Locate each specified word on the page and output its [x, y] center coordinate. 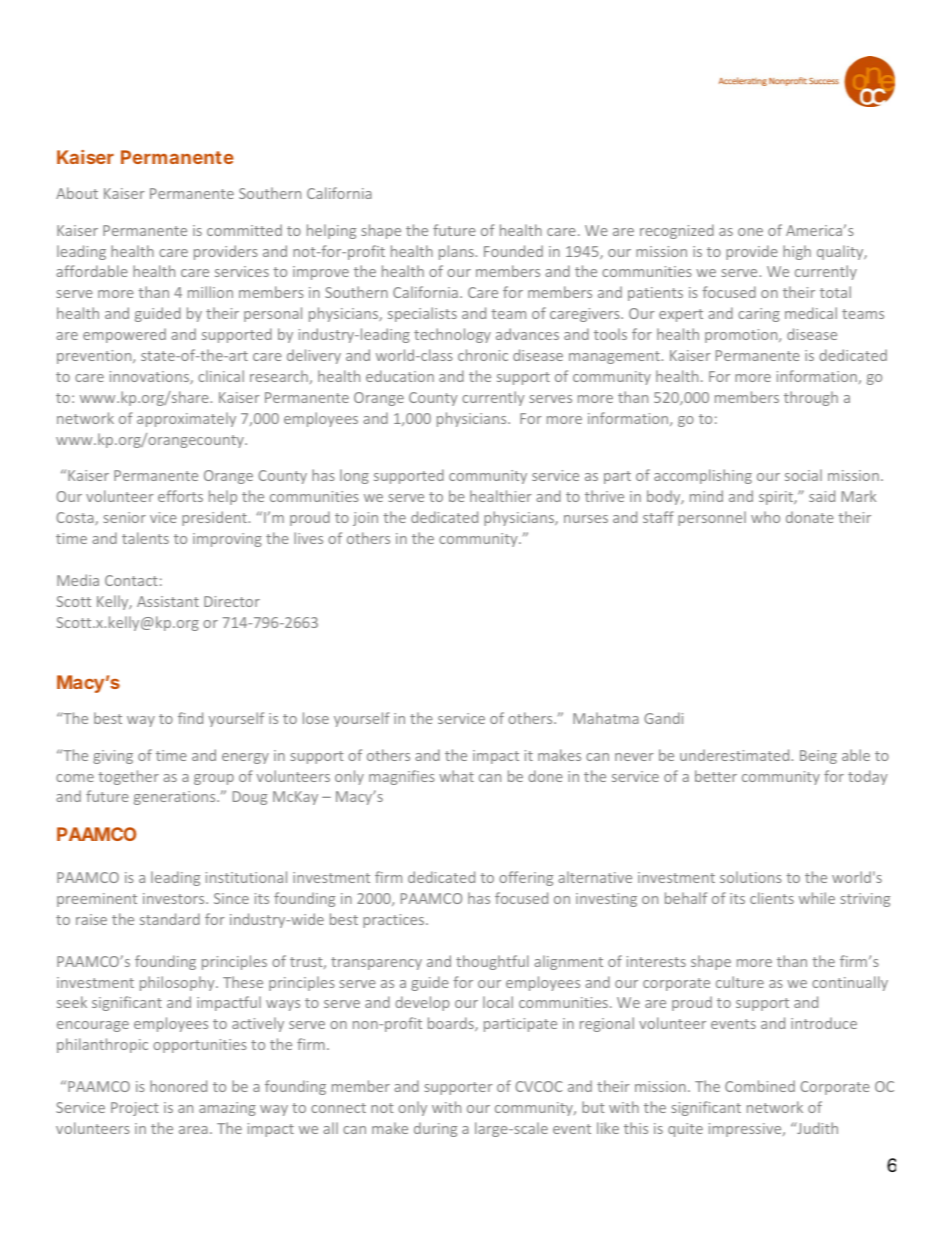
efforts [180, 496]
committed [244, 230]
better [716, 776]
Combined [760, 1086]
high [797, 252]
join [365, 519]
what [456, 776]
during [435, 1129]
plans [457, 252]
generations [176, 798]
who [765, 517]
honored [178, 1086]
